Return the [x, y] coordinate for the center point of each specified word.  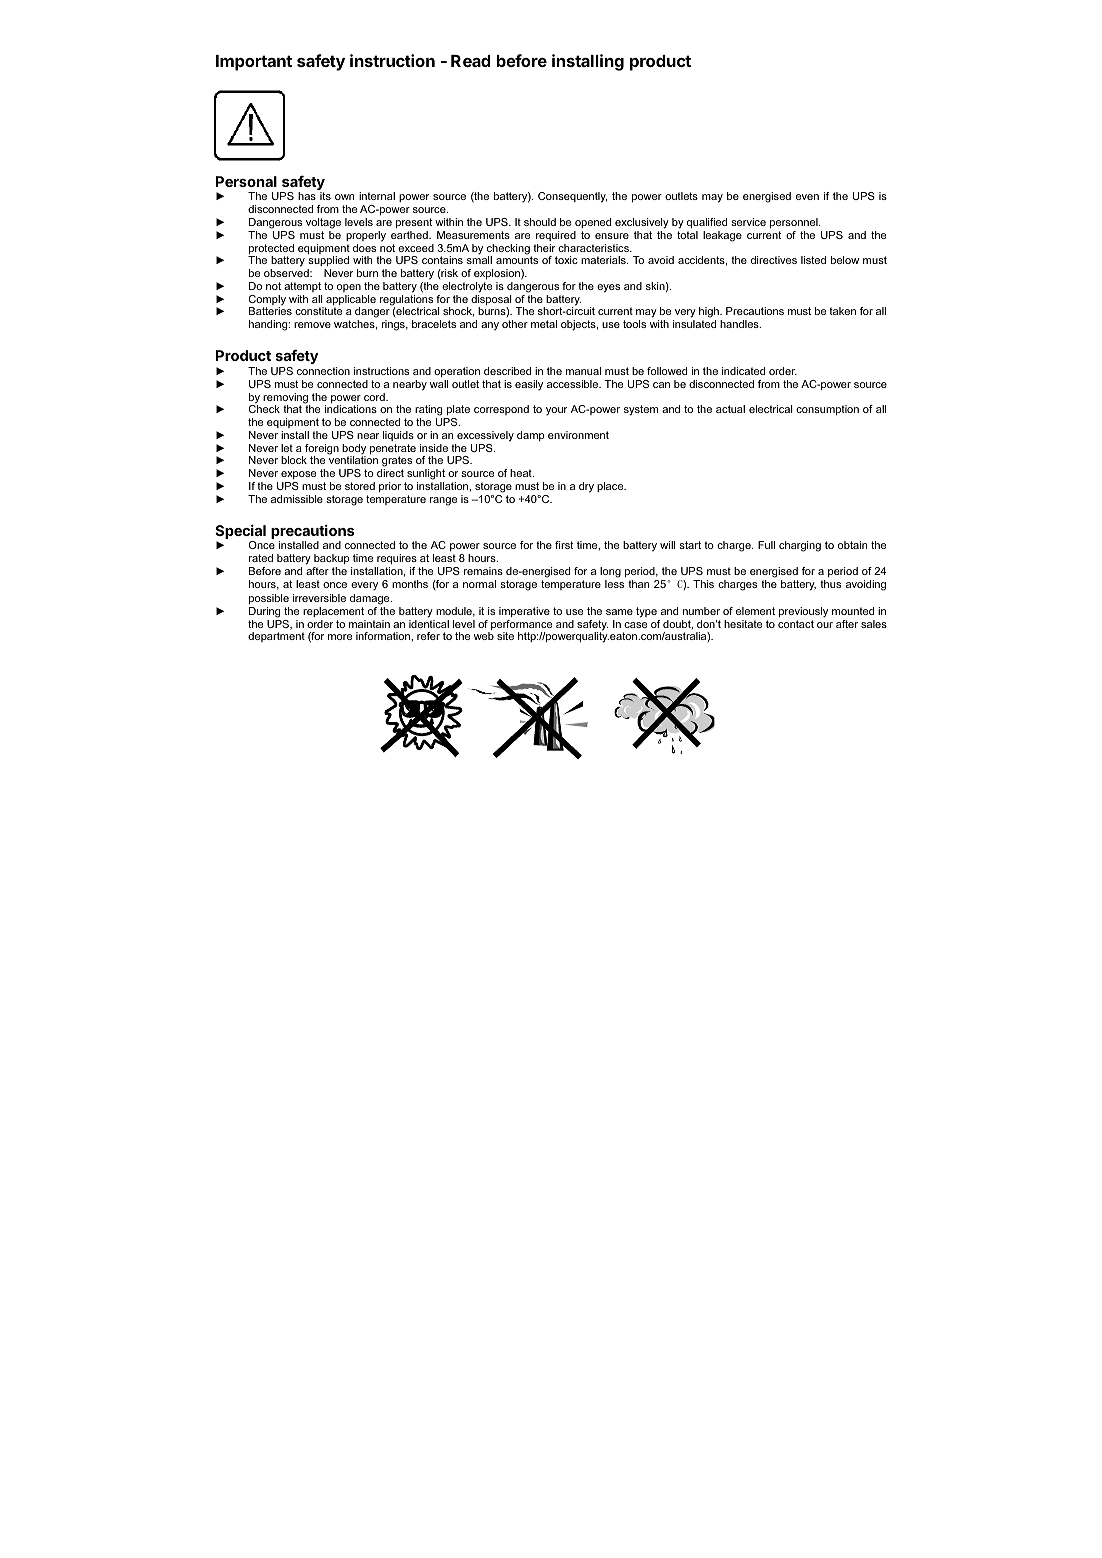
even [807, 197]
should [540, 222]
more [340, 637]
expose [298, 475]
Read [471, 61]
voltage [323, 223]
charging [800, 546]
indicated [743, 371]
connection [323, 371]
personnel [795, 223]
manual [583, 371]
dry [586, 487]
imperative [524, 612]
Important [254, 63]
